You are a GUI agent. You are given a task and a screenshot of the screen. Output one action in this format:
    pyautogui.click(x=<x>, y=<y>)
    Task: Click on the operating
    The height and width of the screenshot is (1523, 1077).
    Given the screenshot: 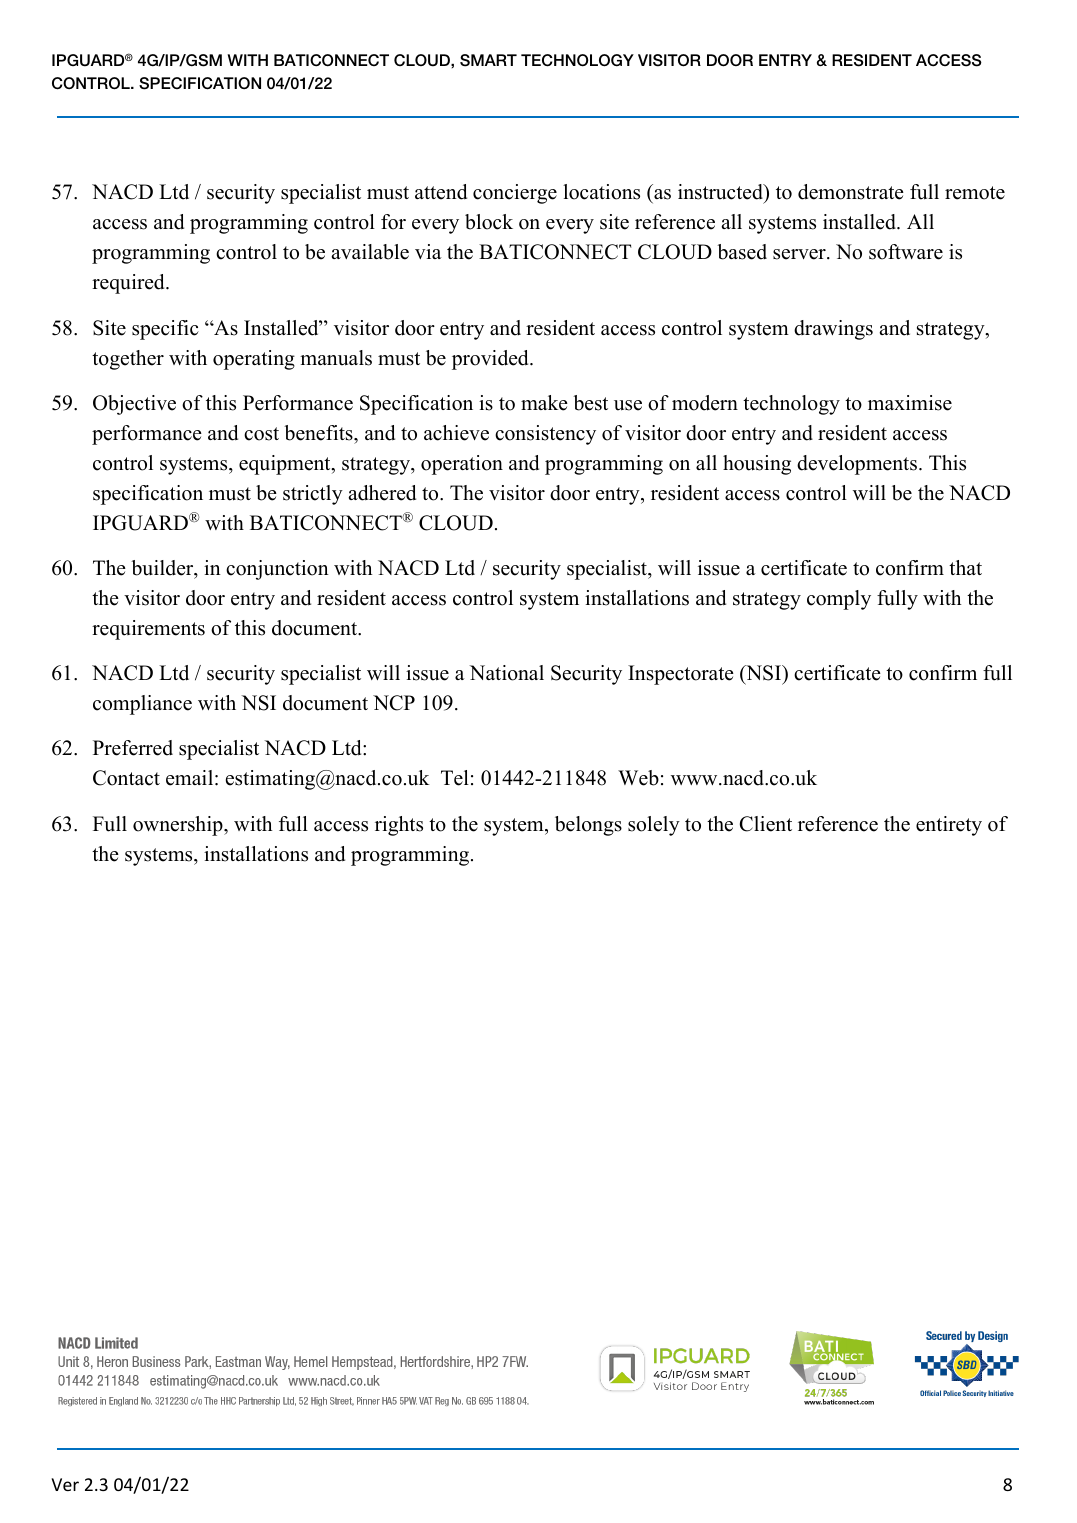 What is the action you would take?
    pyautogui.click(x=254, y=360)
